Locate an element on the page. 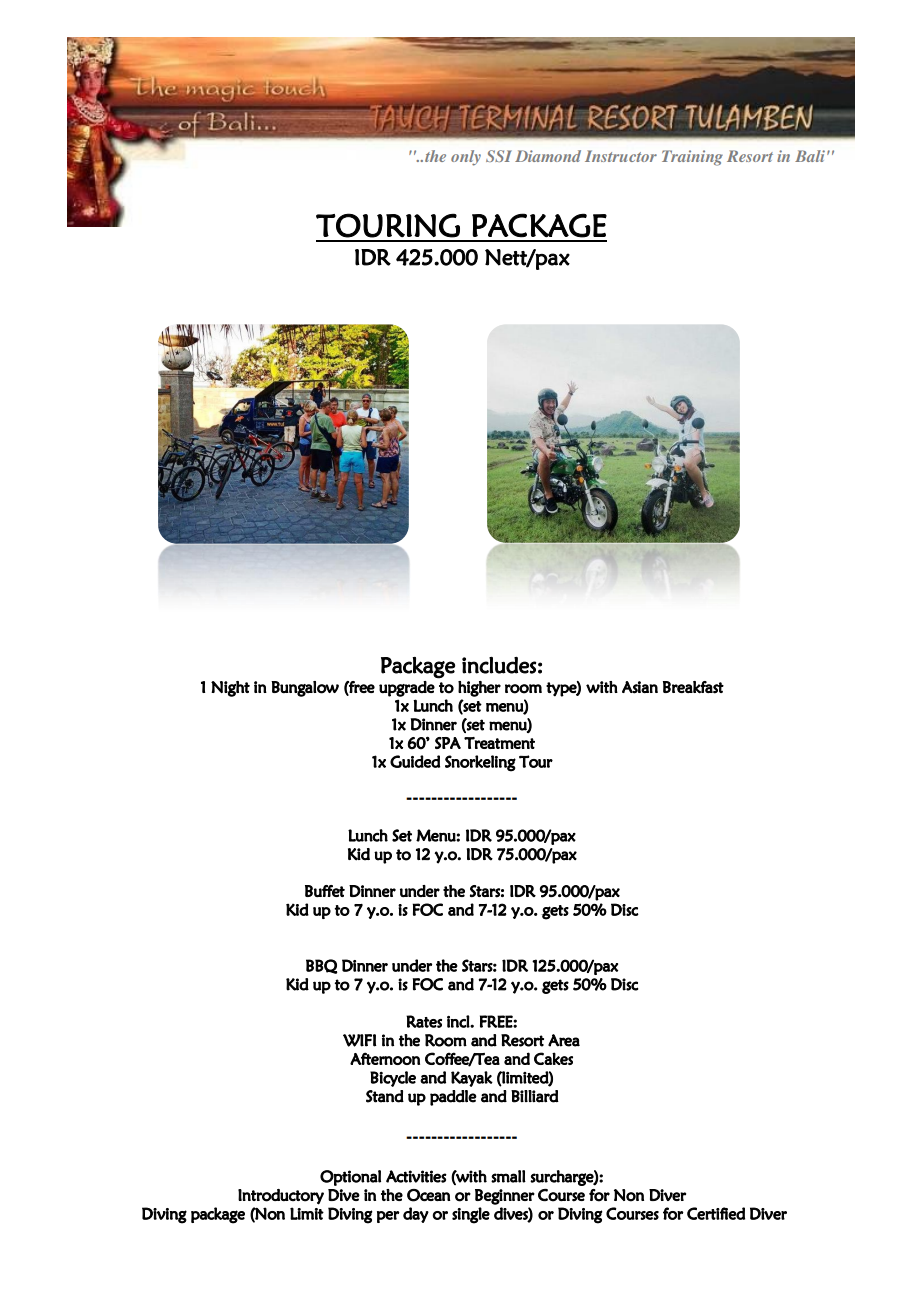 The image size is (924, 1308). Night is located at coordinates (230, 689).
